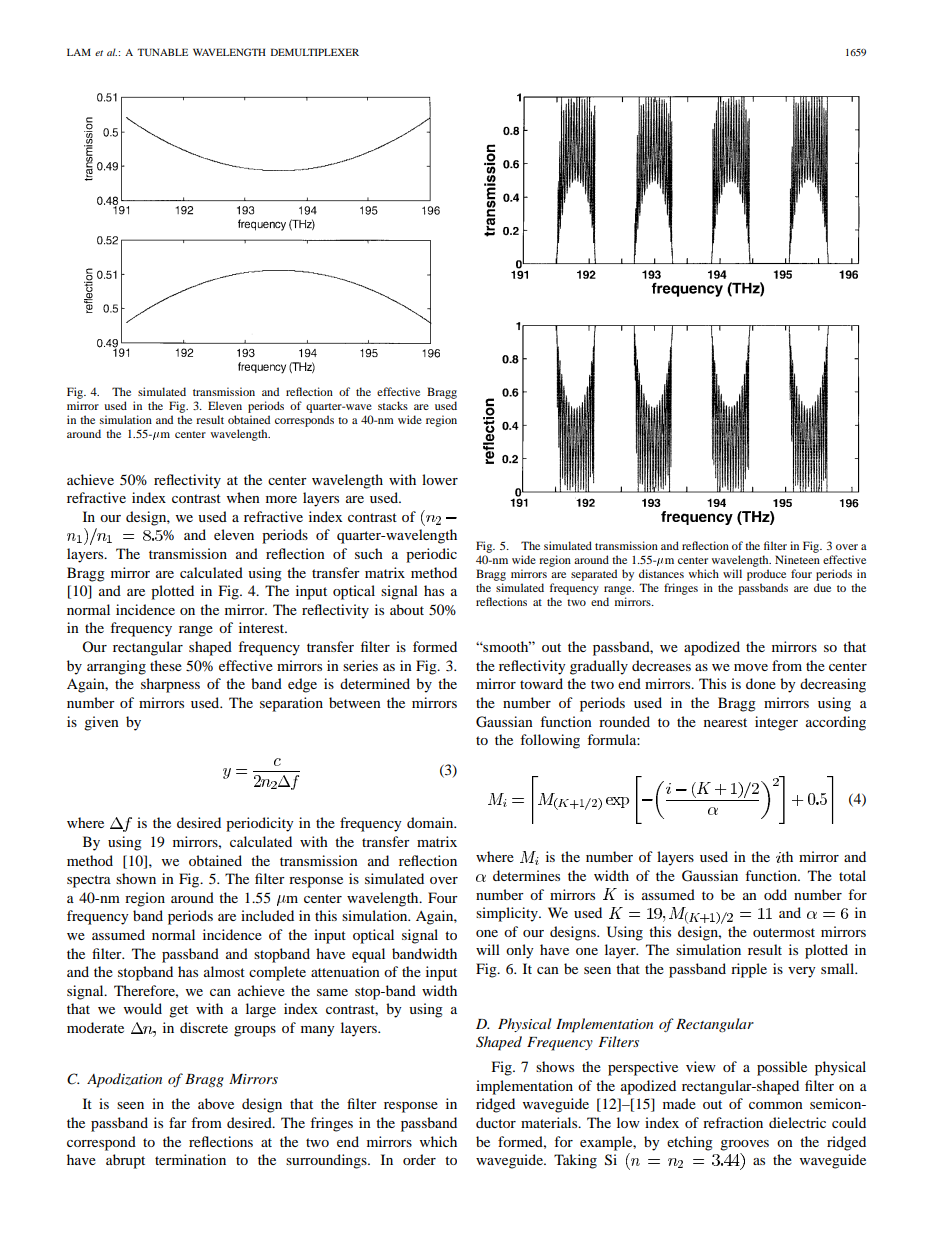 This screenshot has height=1233, width=952. Describe the element at coordinates (178, 1122) in the screenshot. I see `far` at that location.
